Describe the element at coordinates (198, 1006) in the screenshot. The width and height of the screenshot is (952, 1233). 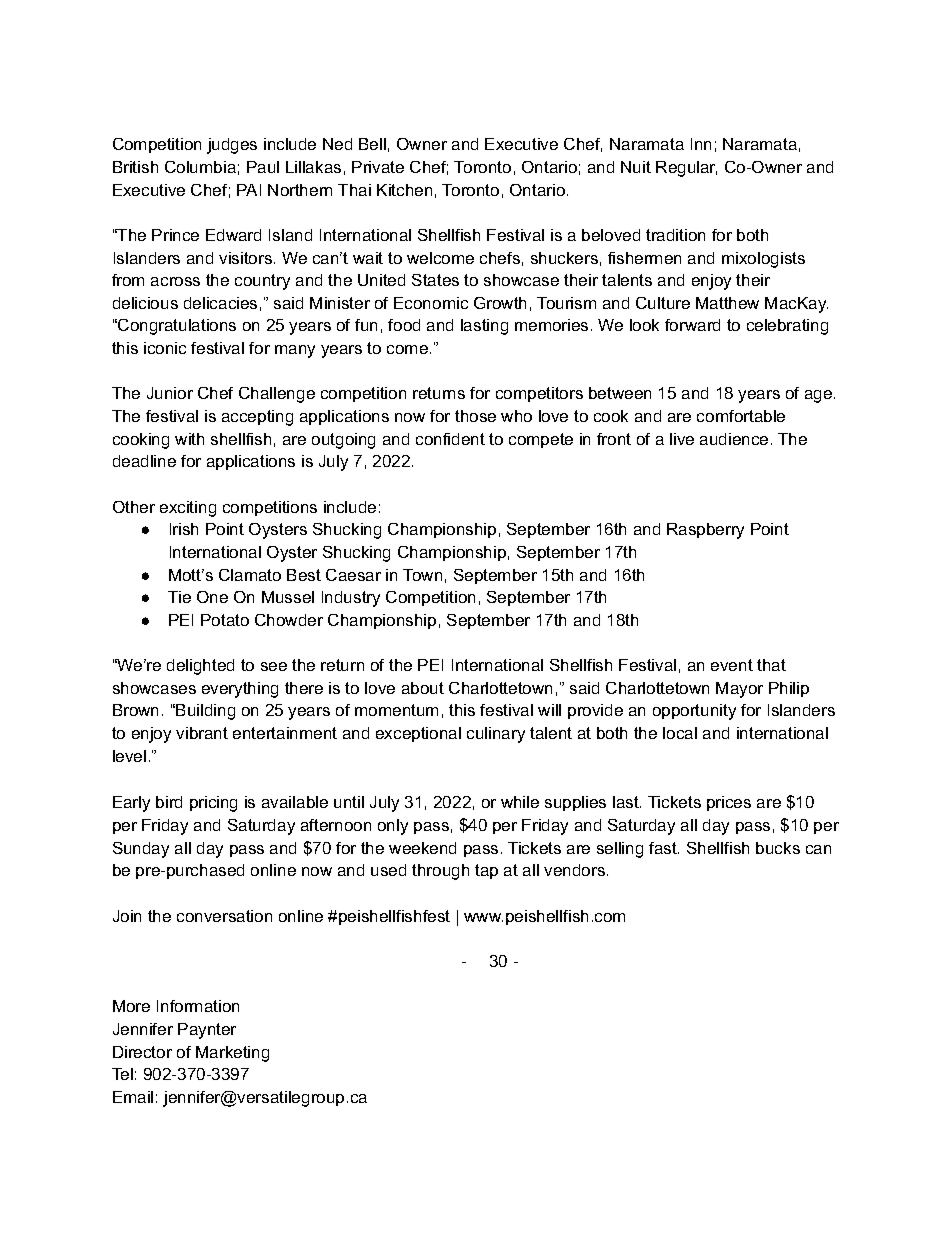
I see `Information` at that location.
